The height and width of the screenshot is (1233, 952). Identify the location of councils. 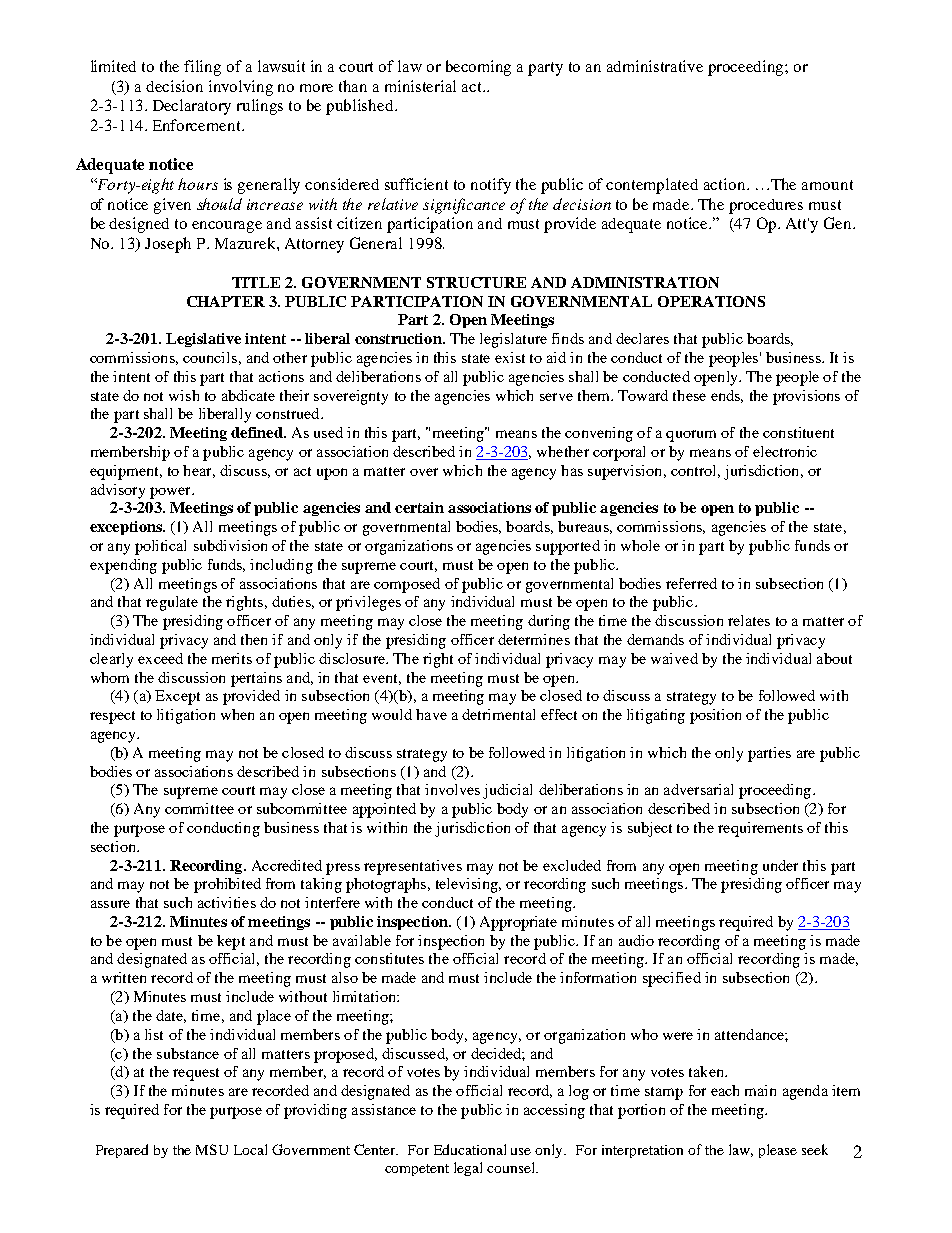
(210, 357).
